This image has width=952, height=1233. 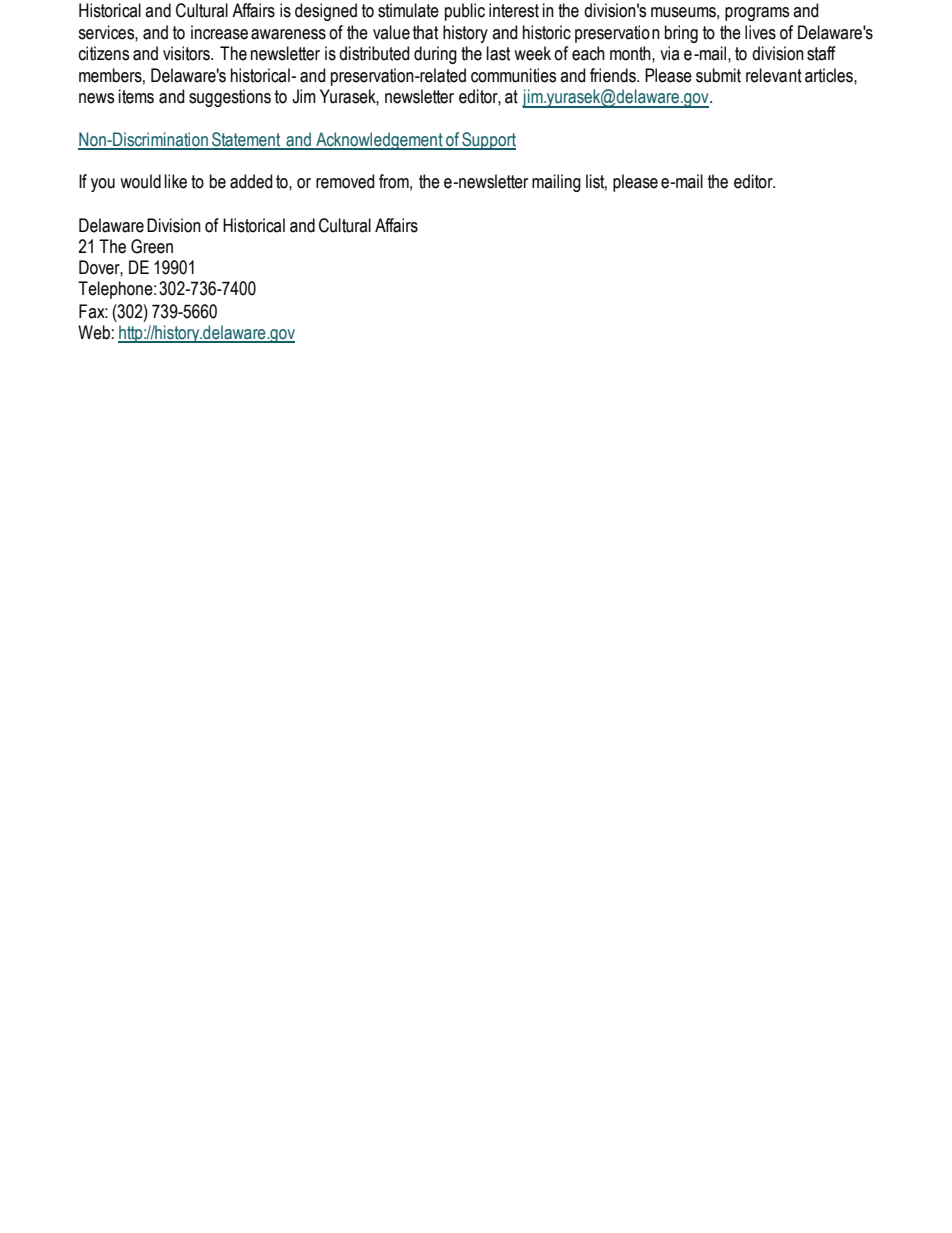 What do you see at coordinates (757, 14) in the image?
I see `programs` at bounding box center [757, 14].
